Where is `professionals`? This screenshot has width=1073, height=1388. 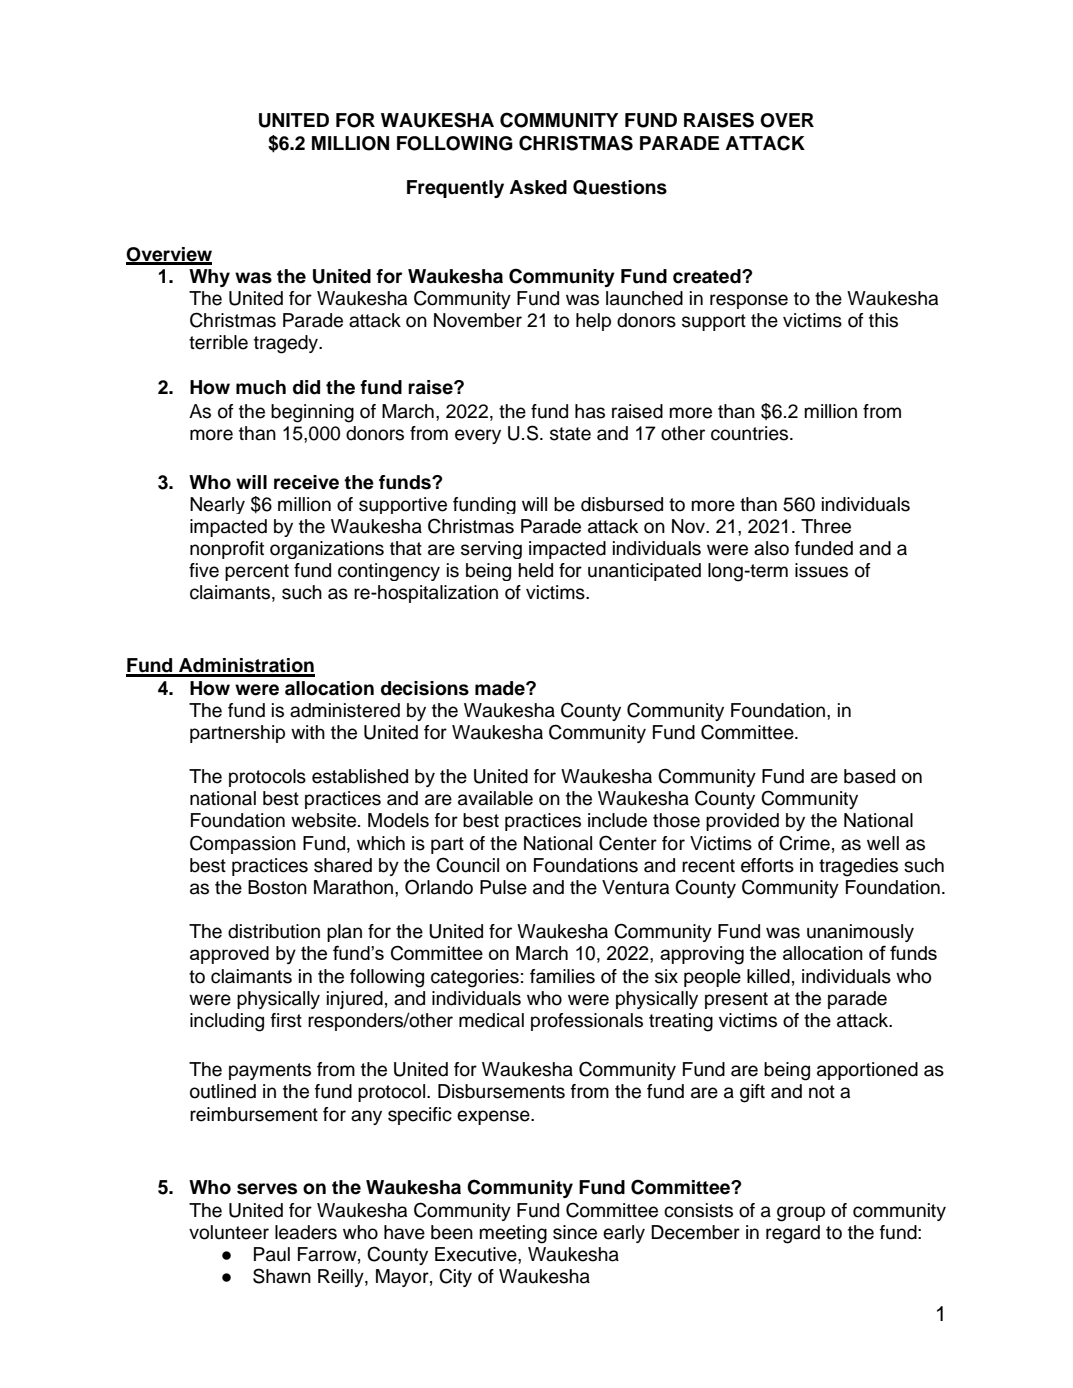 professionals is located at coordinates (587, 1022).
